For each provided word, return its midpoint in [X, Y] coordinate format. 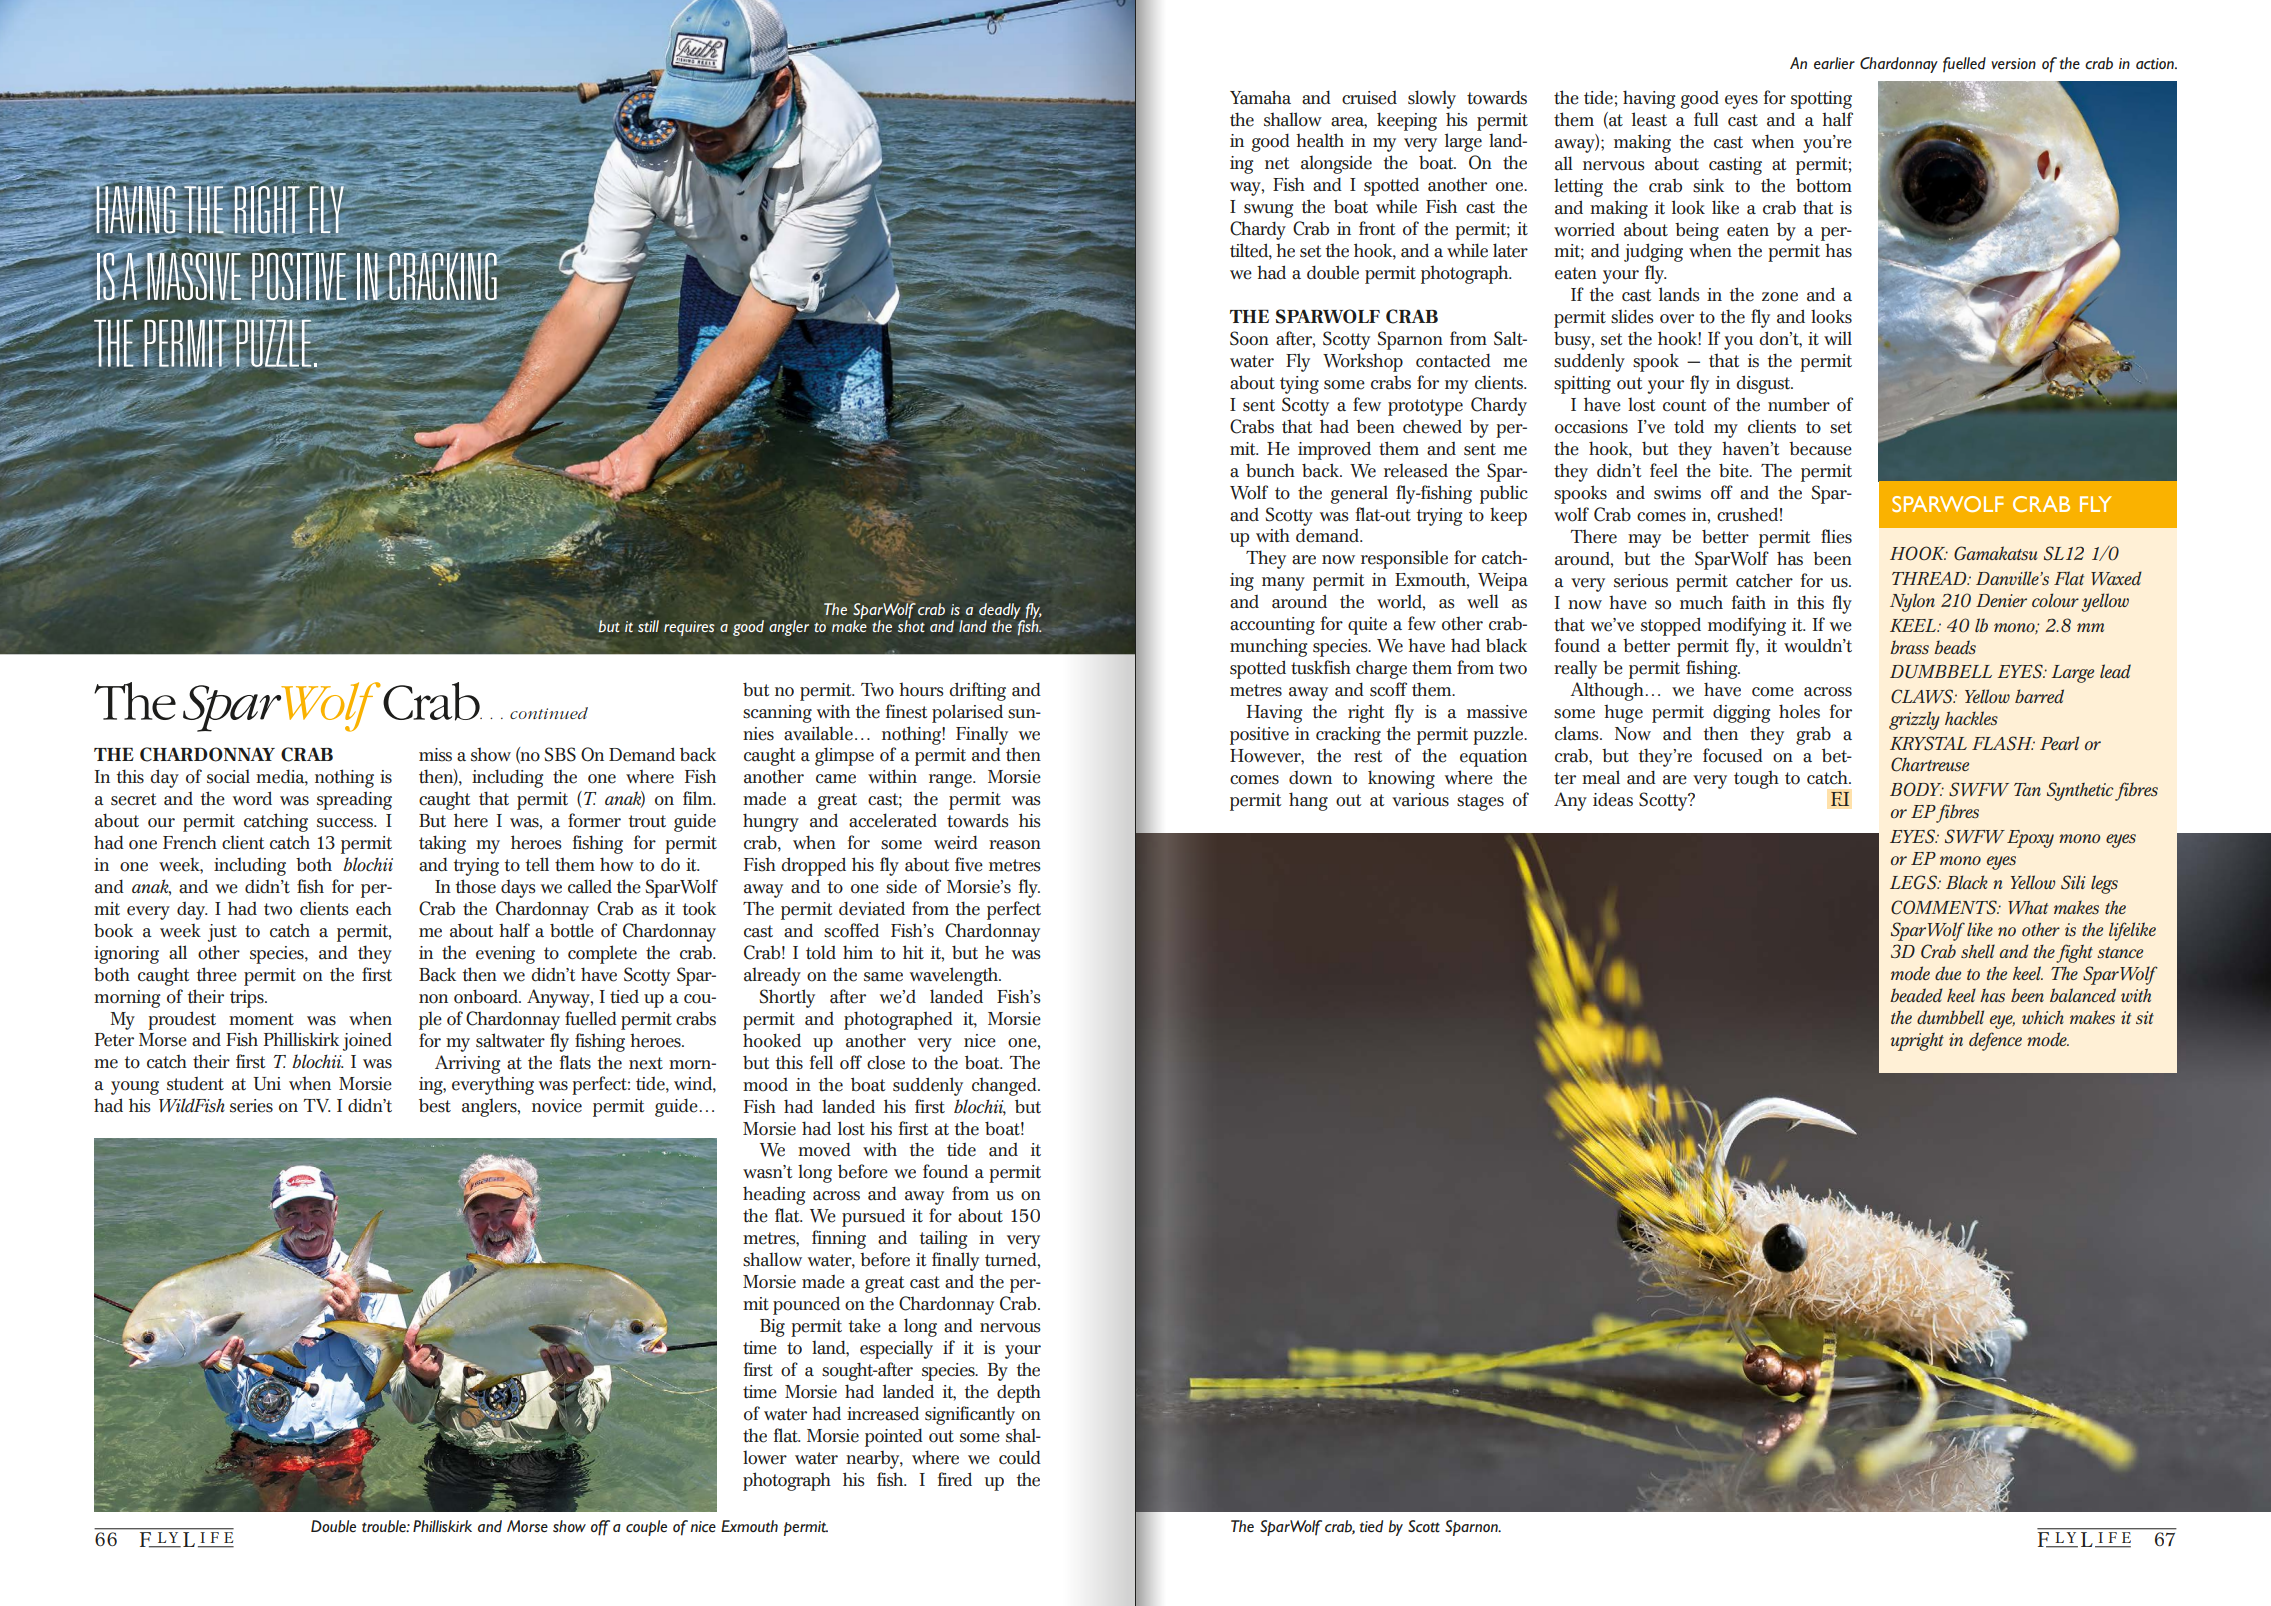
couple [646, 1528]
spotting [1821, 100]
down [1310, 778]
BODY [1917, 789]
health [1320, 140]
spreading [354, 801]
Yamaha [1260, 97]
